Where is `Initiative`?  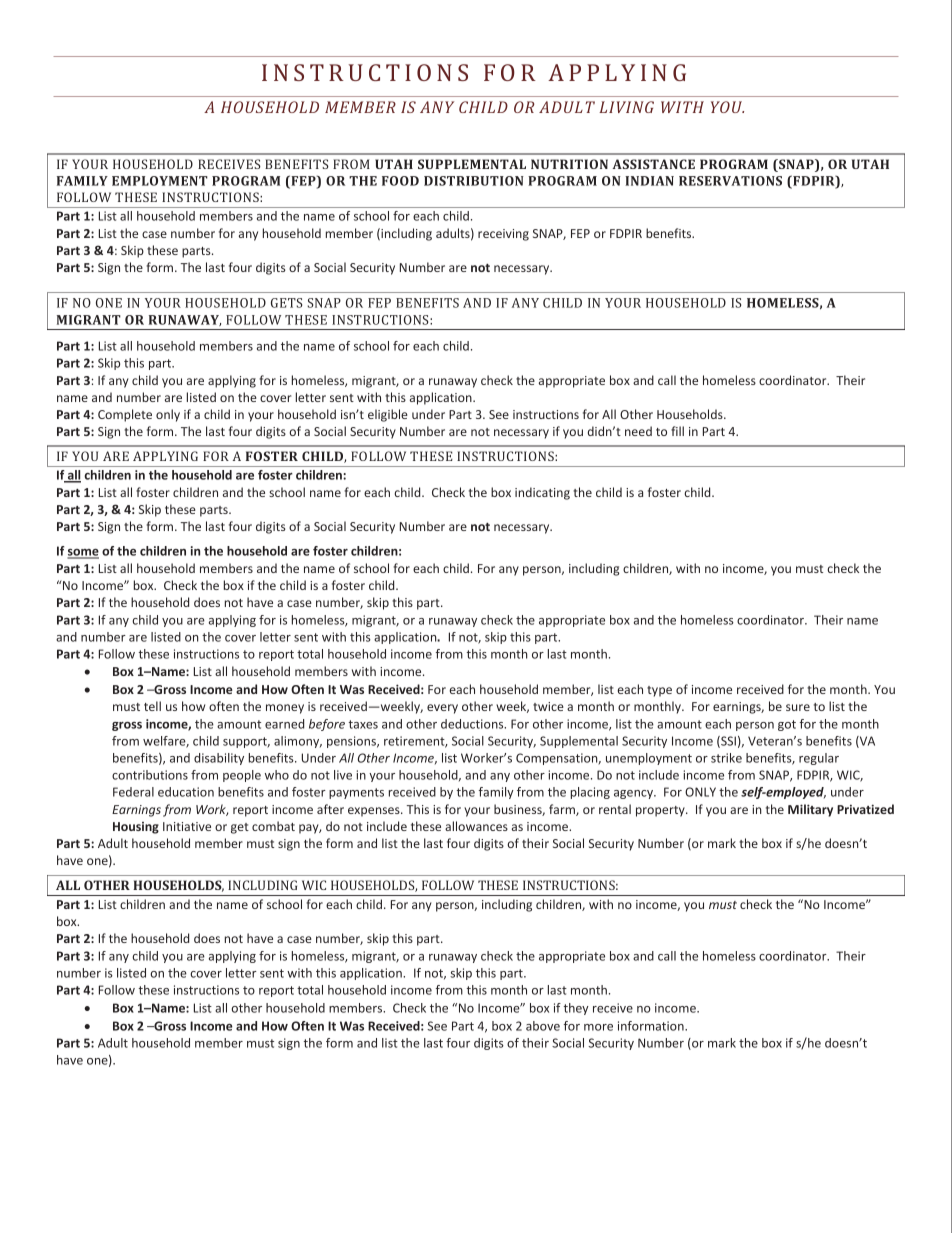
Initiative is located at coordinates (187, 826).
